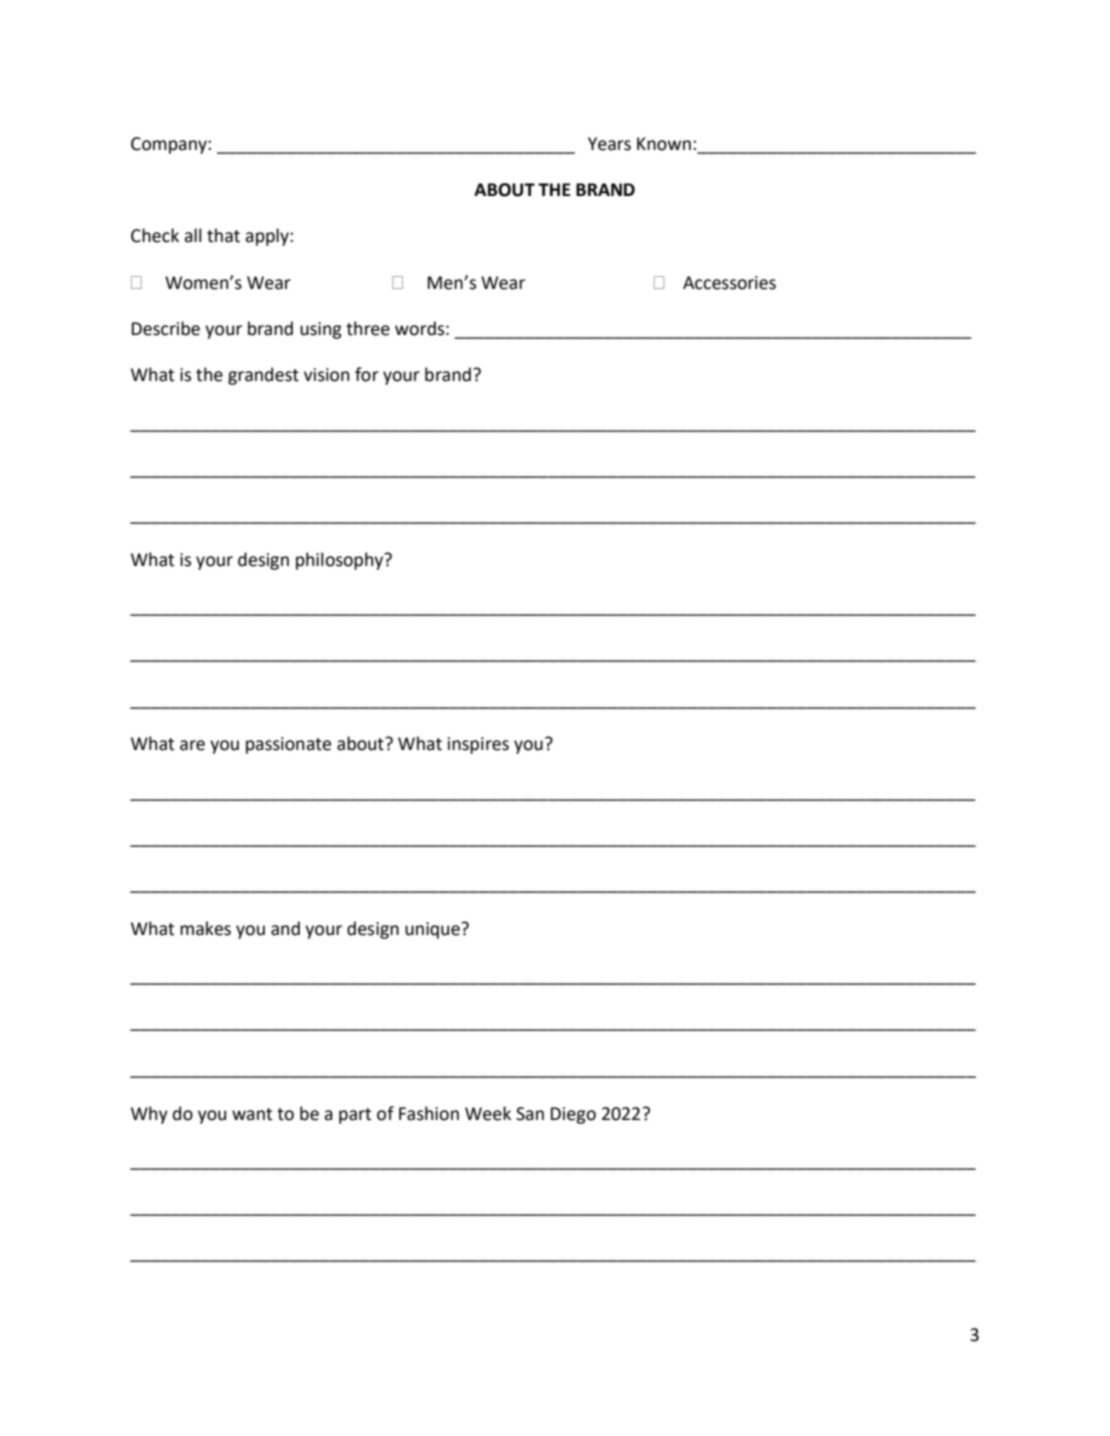 This screenshot has height=1436, width=1110. Describe the element at coordinates (429, 1113) in the screenshot. I see `Fashion` at that location.
